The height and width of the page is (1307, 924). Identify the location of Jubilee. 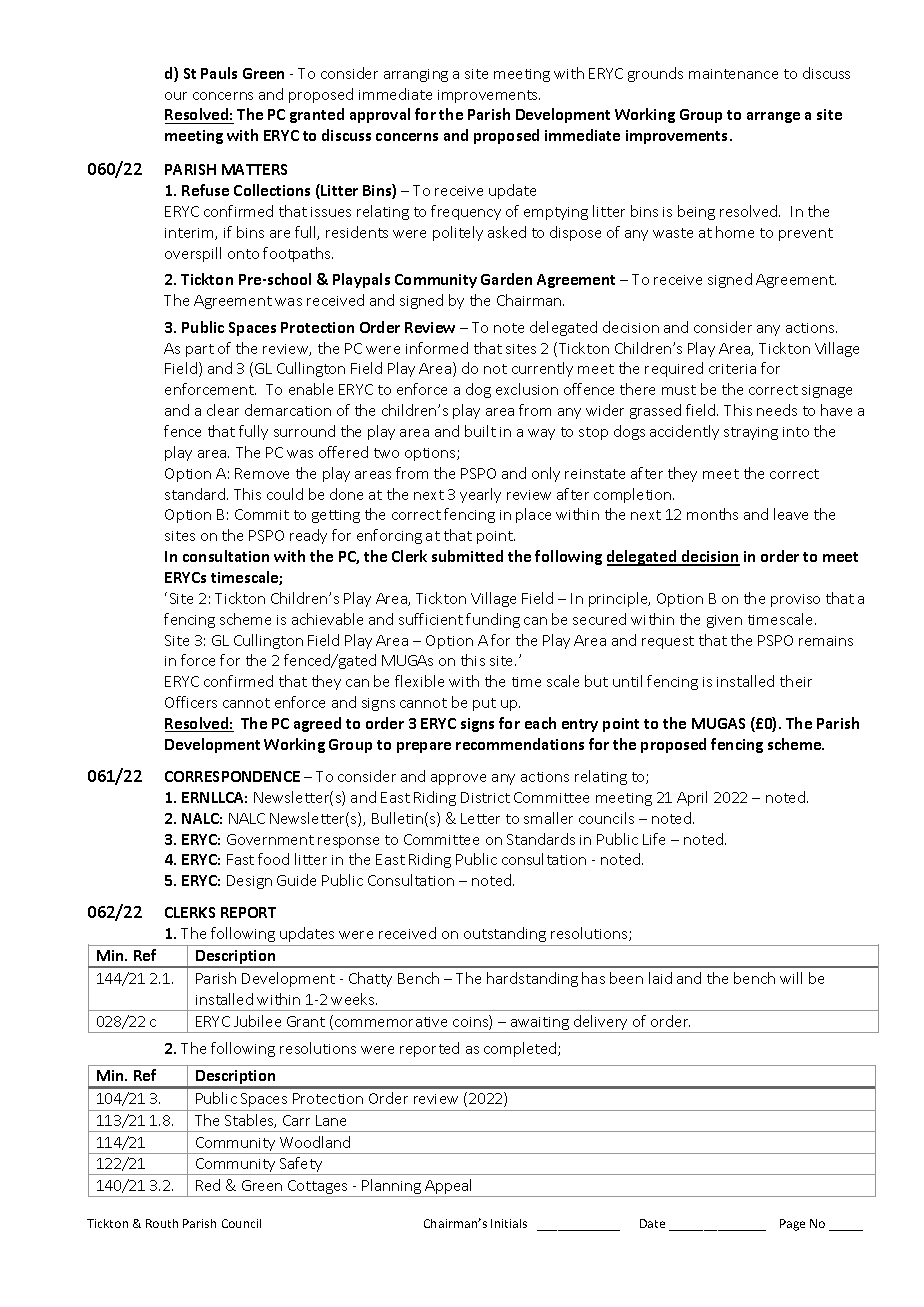
(257, 1021).
